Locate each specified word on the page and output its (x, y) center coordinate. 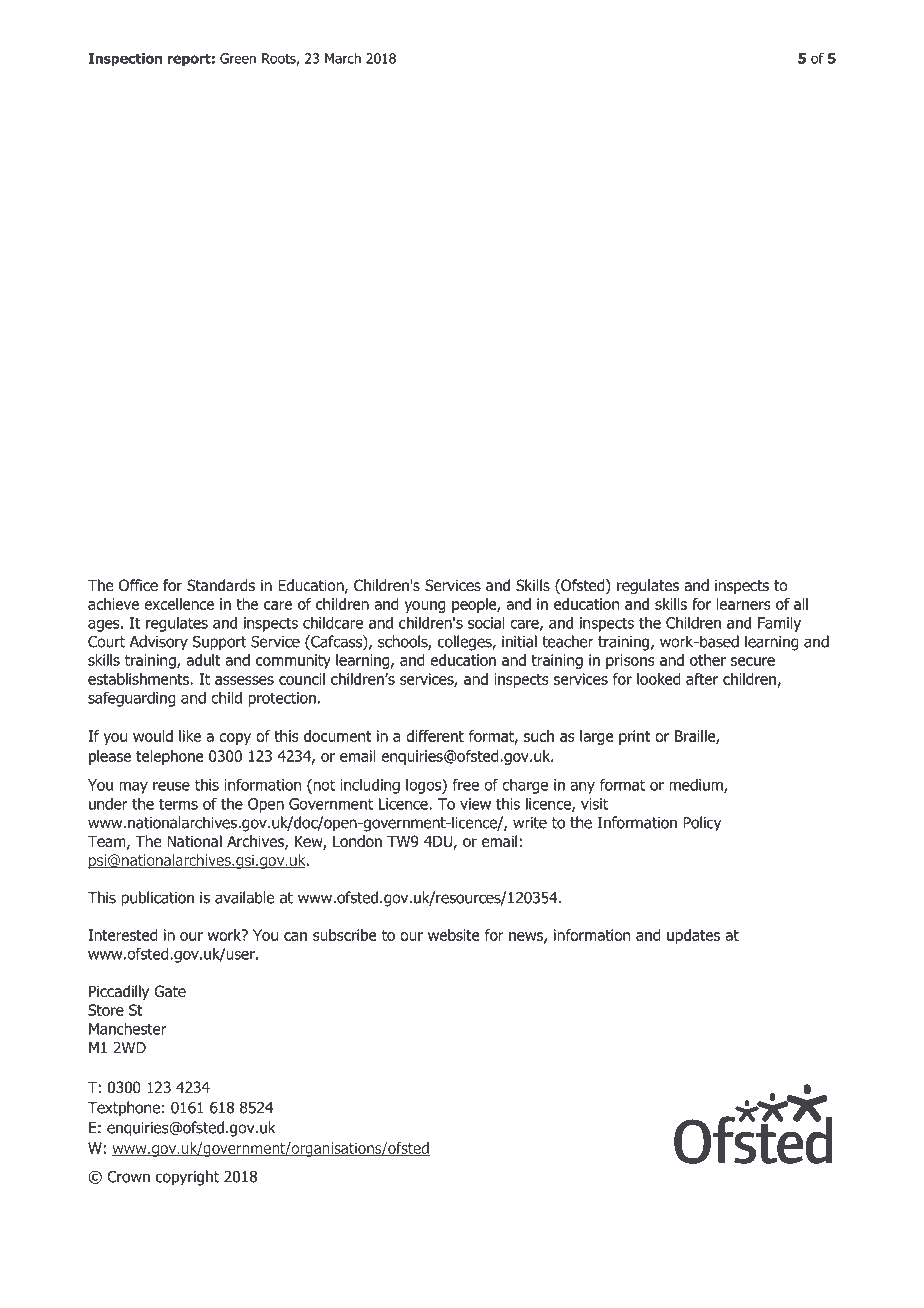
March (343, 58)
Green (238, 58)
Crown (128, 1177)
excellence (179, 604)
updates (693, 936)
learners (744, 604)
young (425, 607)
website (454, 935)
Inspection (125, 60)
